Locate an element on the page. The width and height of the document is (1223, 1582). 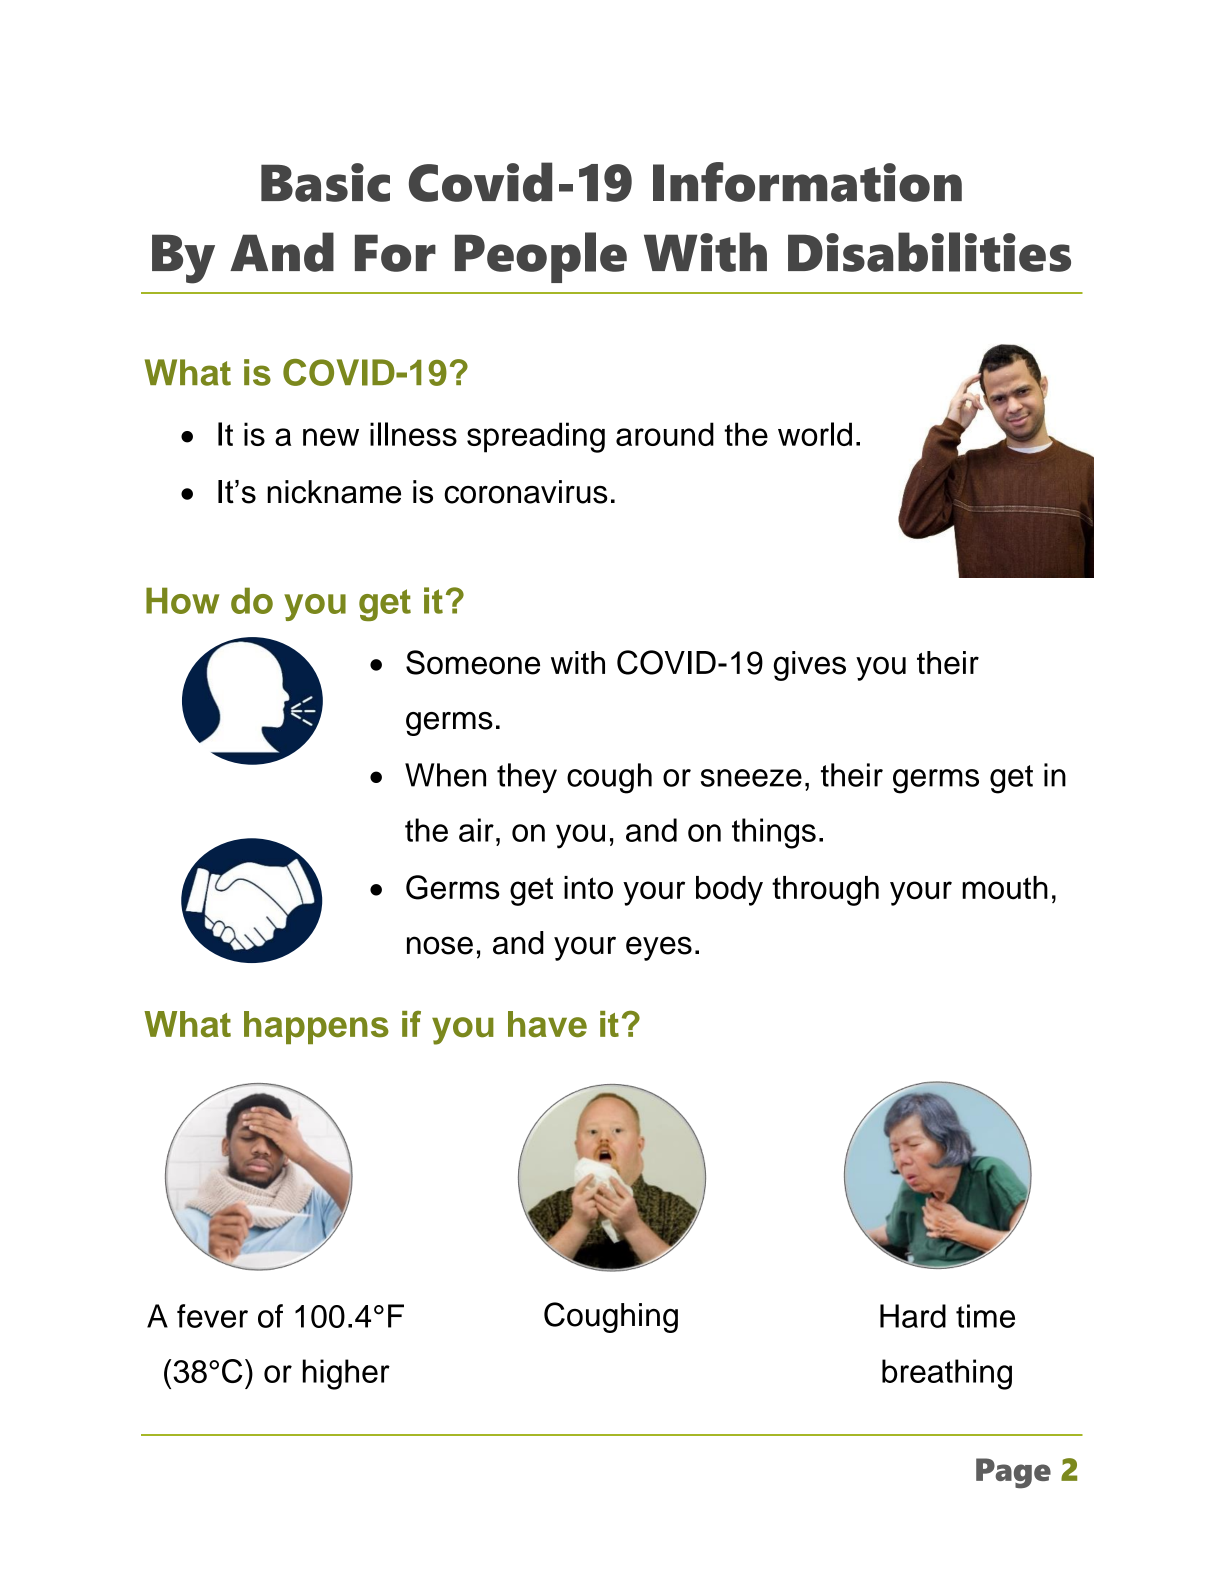
gives is located at coordinates (809, 666).
